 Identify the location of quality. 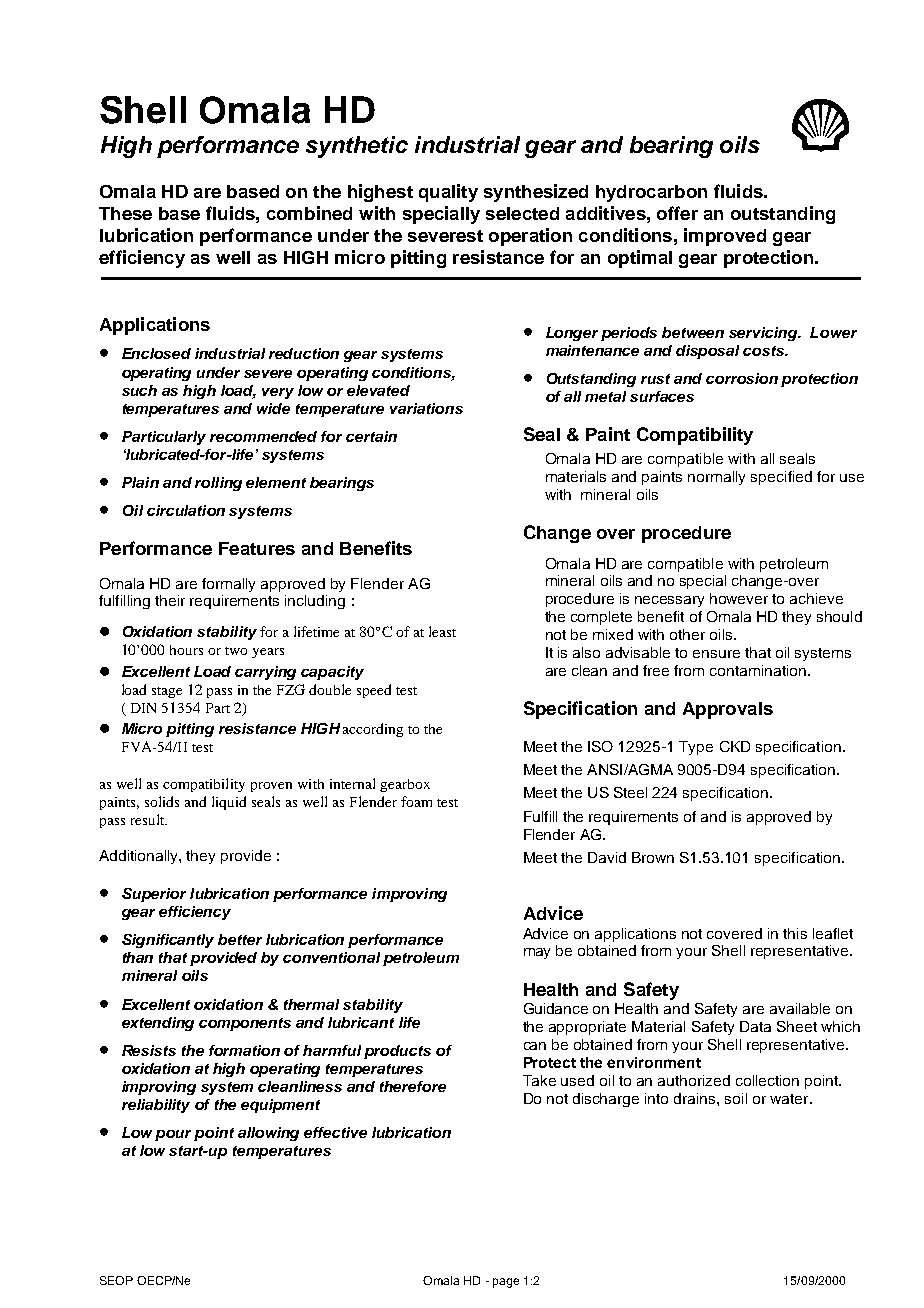
(448, 193).
